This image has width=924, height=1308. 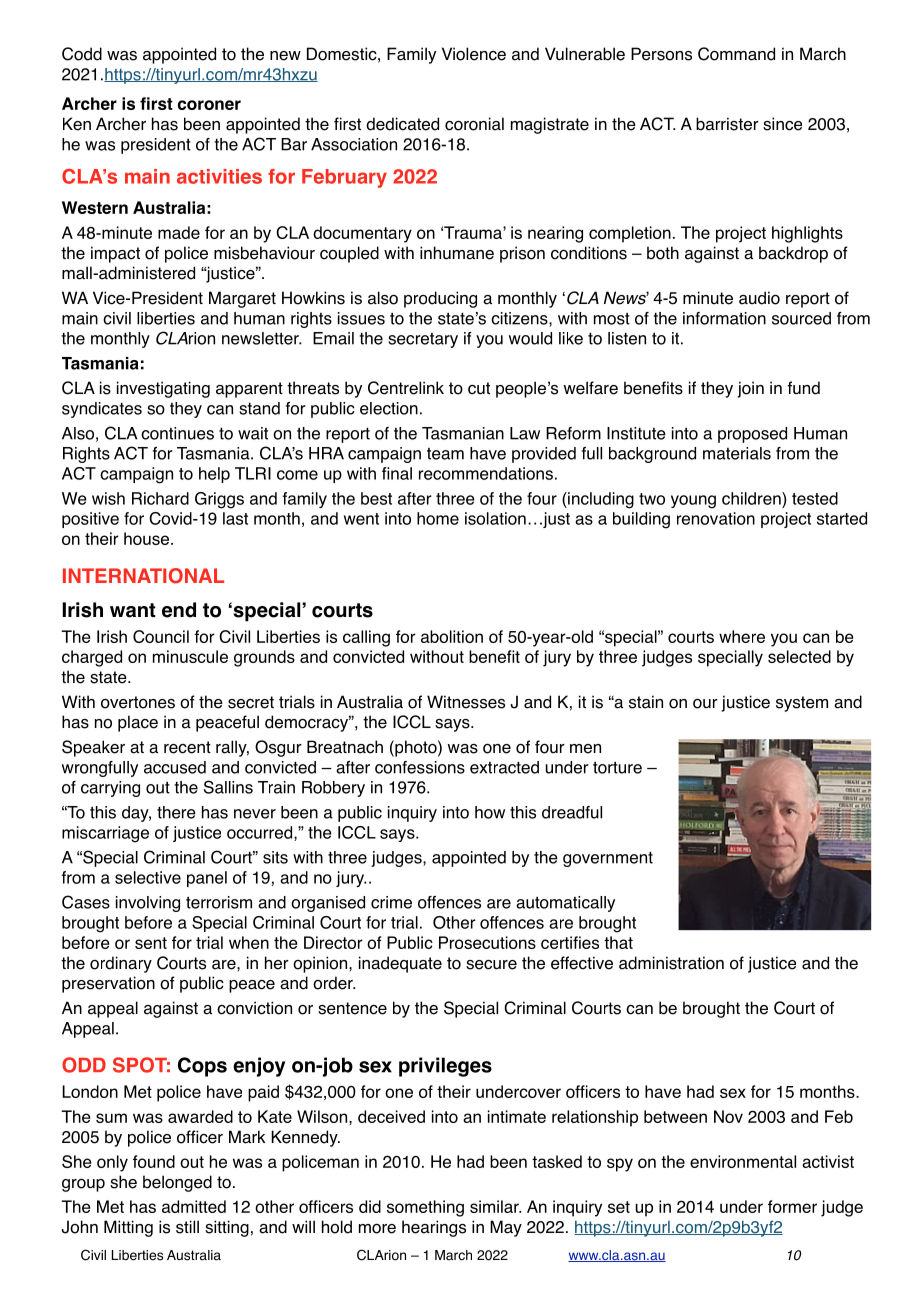 I want to click on continues, so click(x=177, y=433).
